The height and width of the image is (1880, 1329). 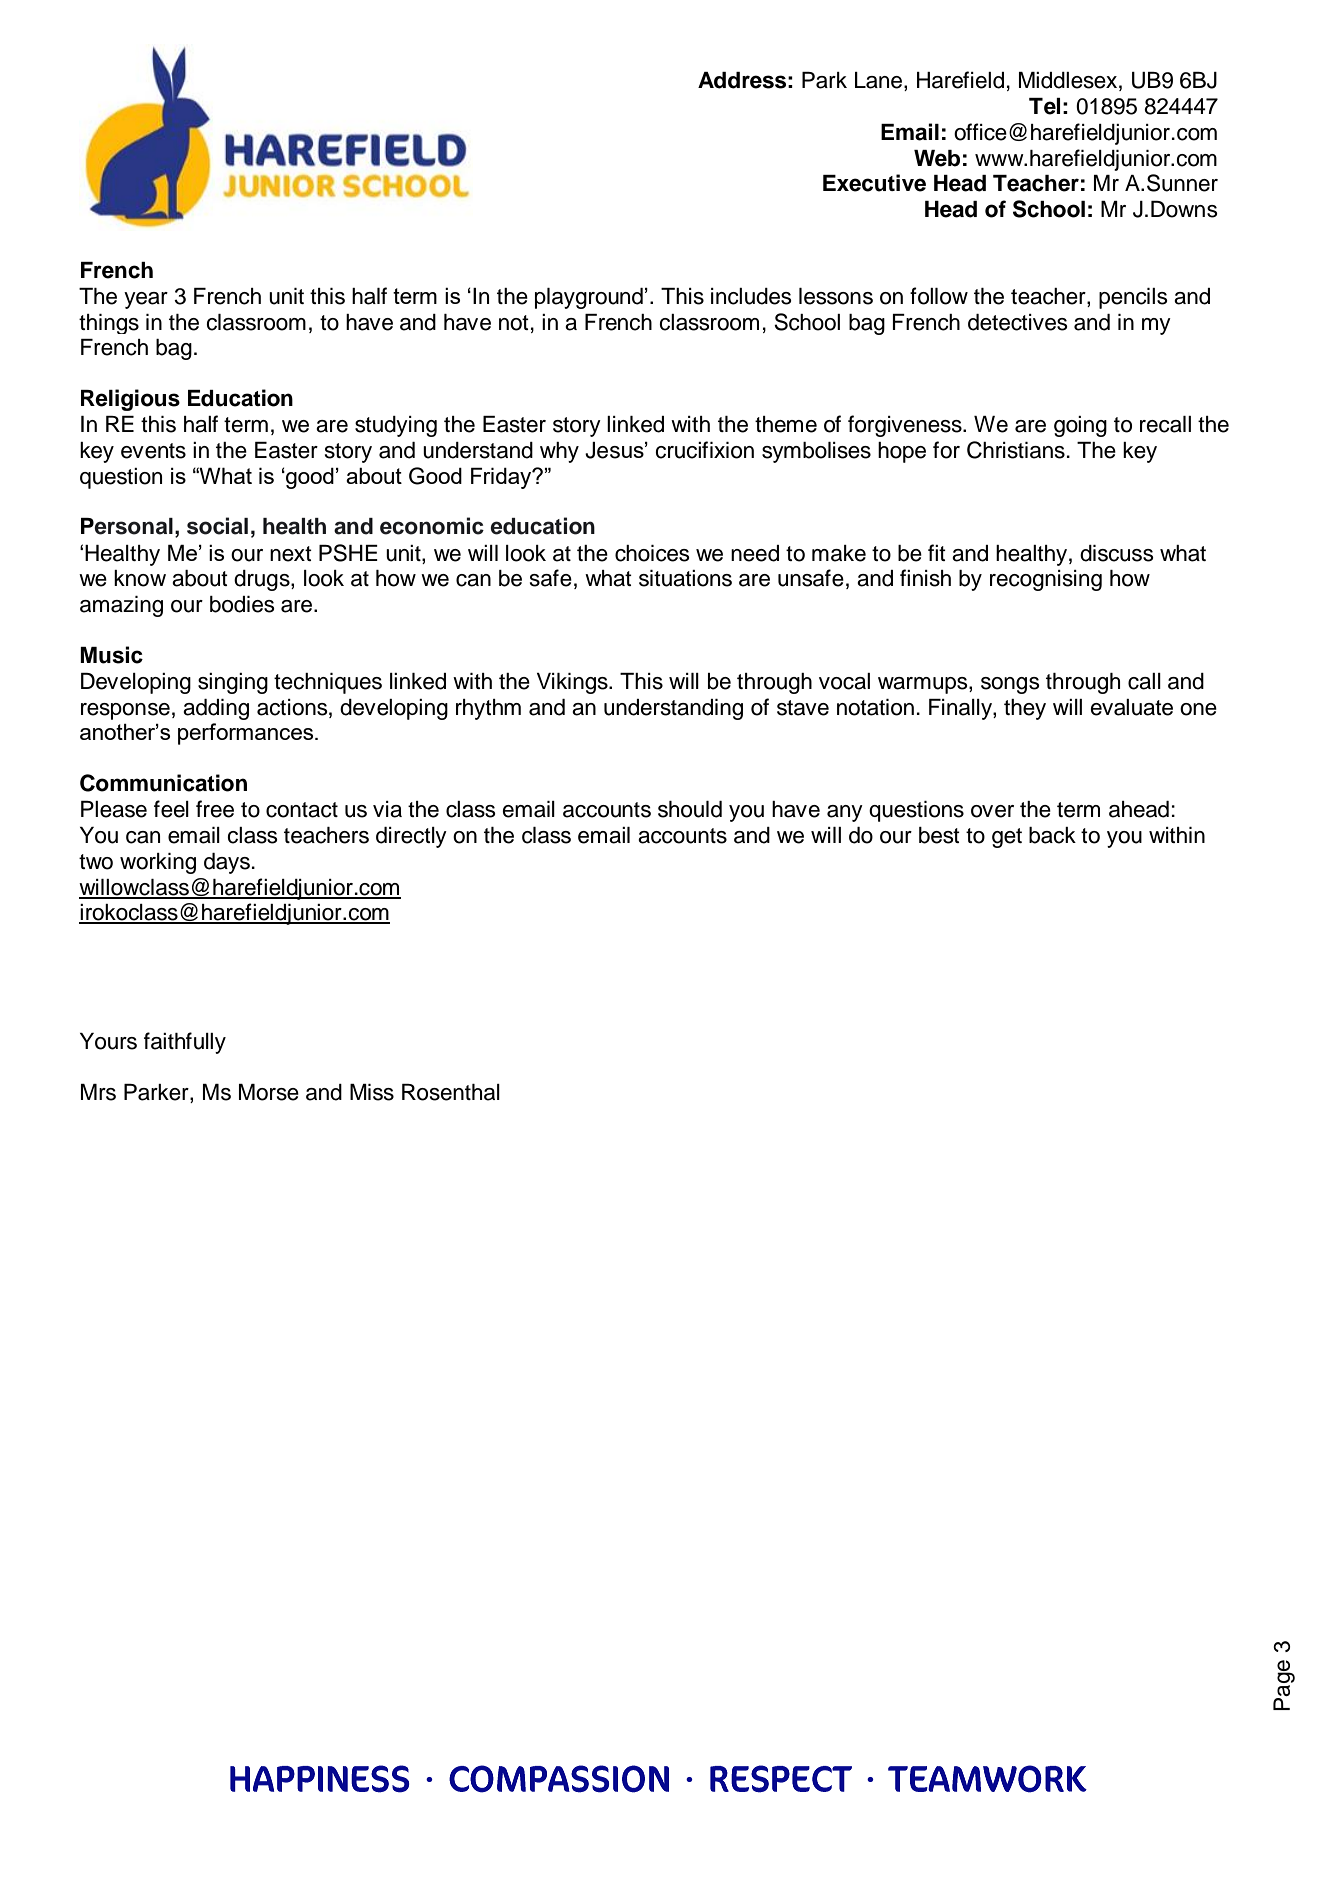 What do you see at coordinates (1018, 322) in the image?
I see `detectives` at bounding box center [1018, 322].
